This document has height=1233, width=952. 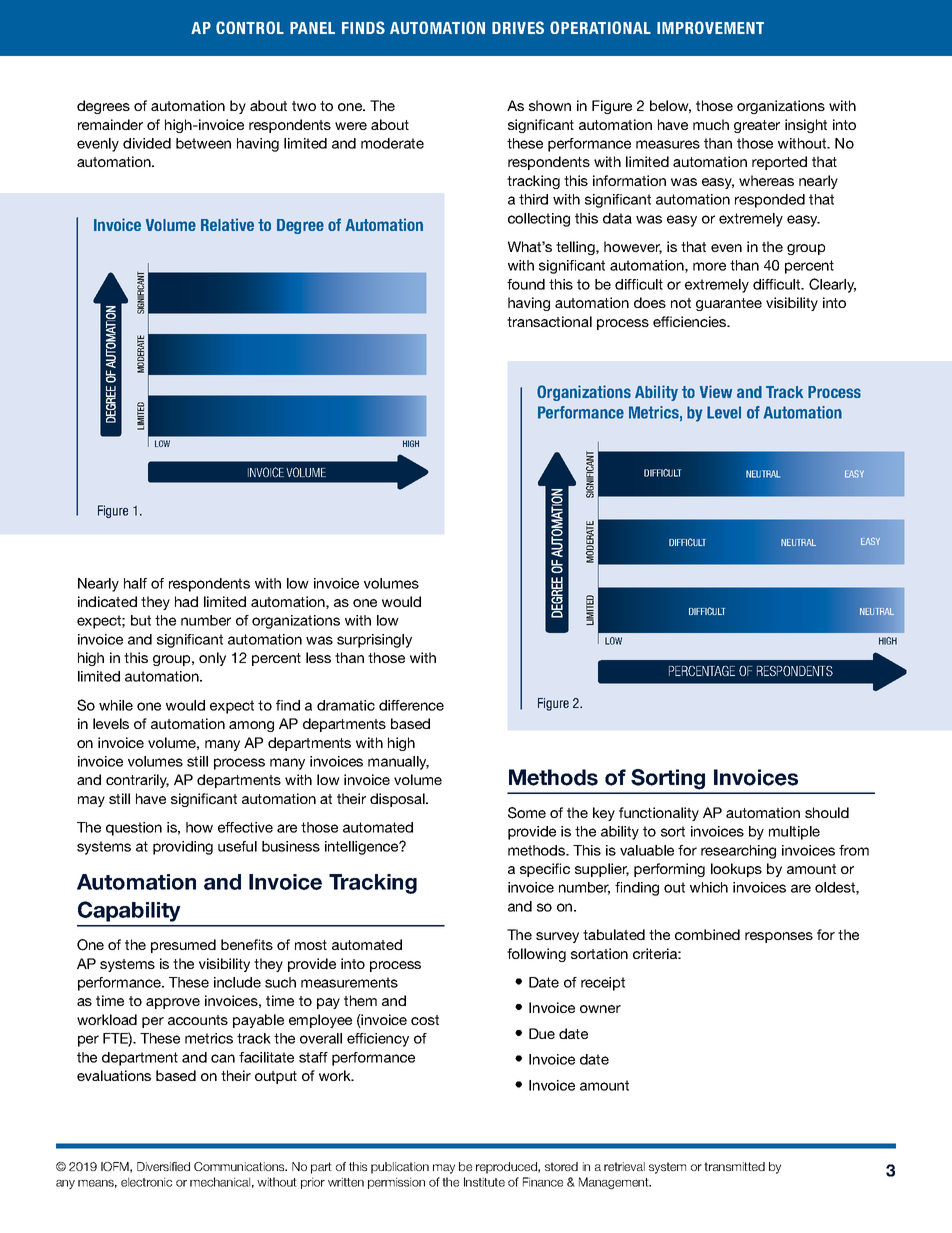 I want to click on IMPROVEMENT, so click(x=710, y=27).
